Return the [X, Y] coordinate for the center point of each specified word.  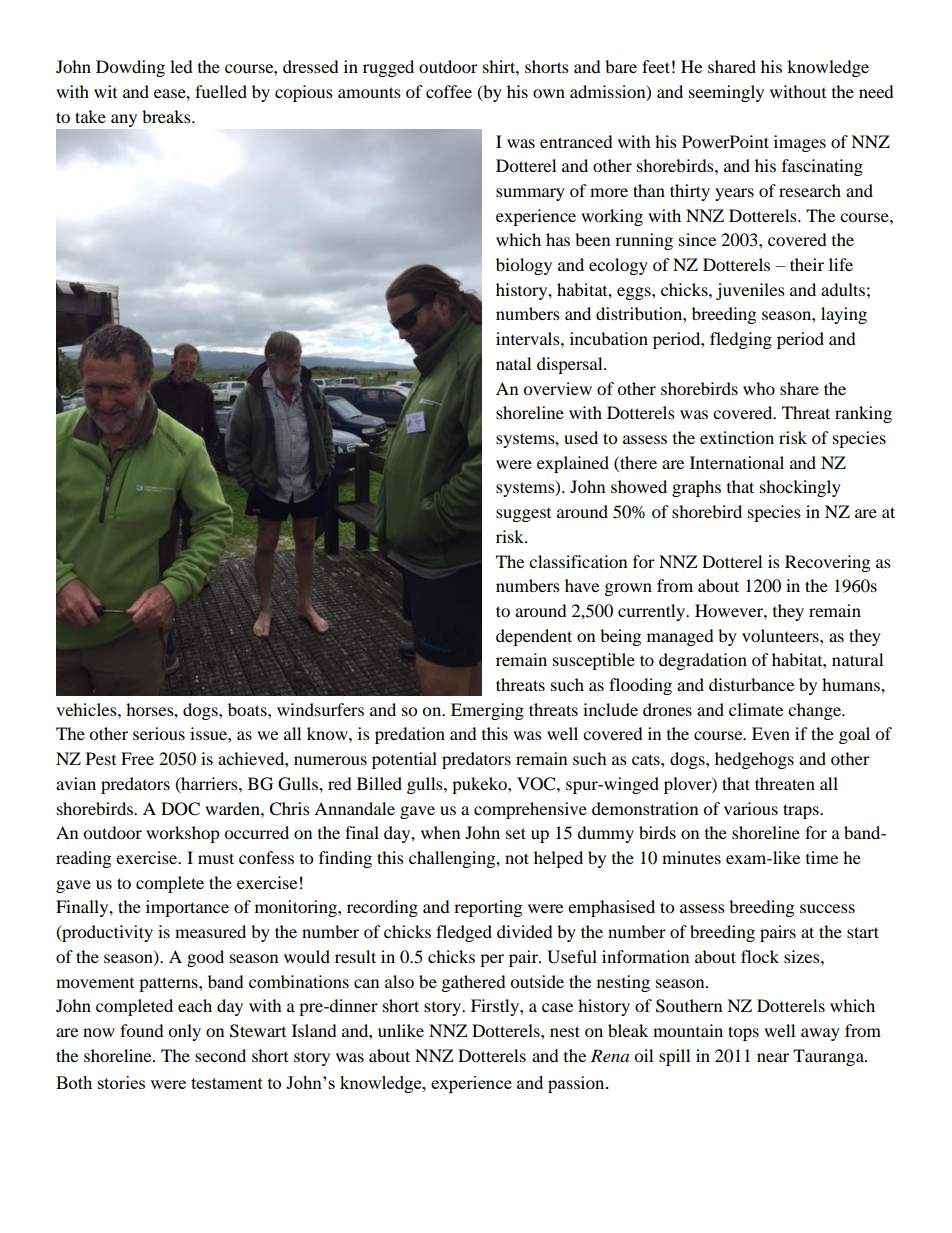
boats [248, 709]
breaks [167, 116]
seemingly [726, 93]
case [557, 1007]
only [184, 1032]
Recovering [827, 563]
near [773, 1057]
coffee [449, 91]
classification [578, 561]
